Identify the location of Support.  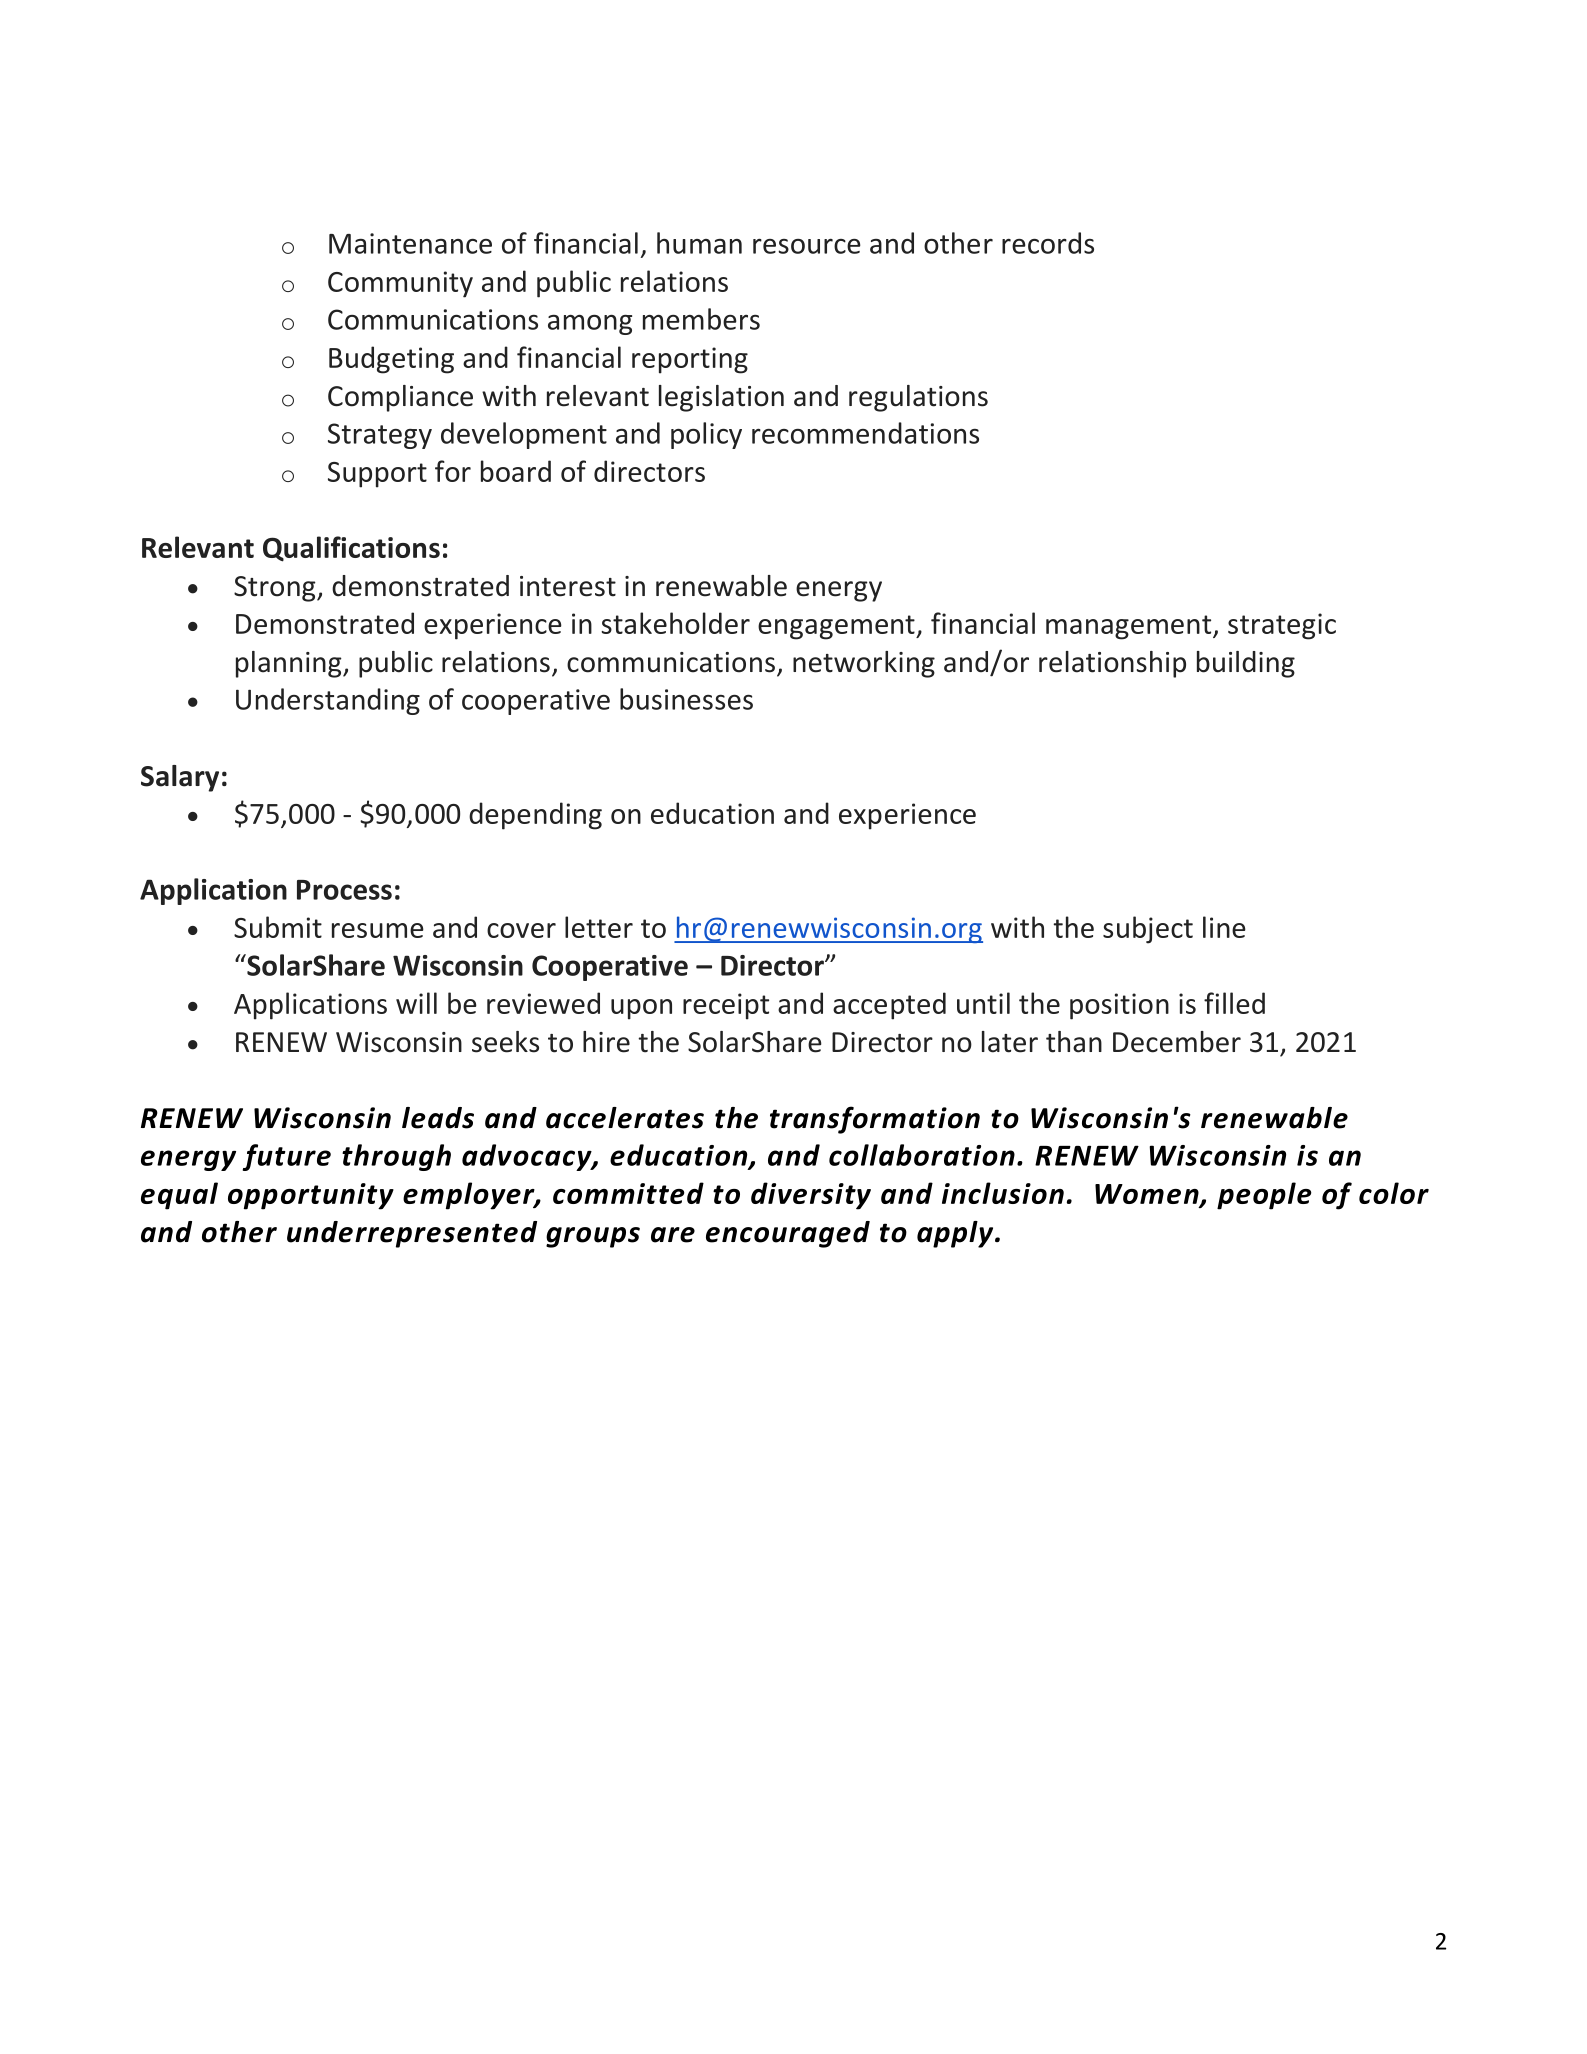
(377, 475).
